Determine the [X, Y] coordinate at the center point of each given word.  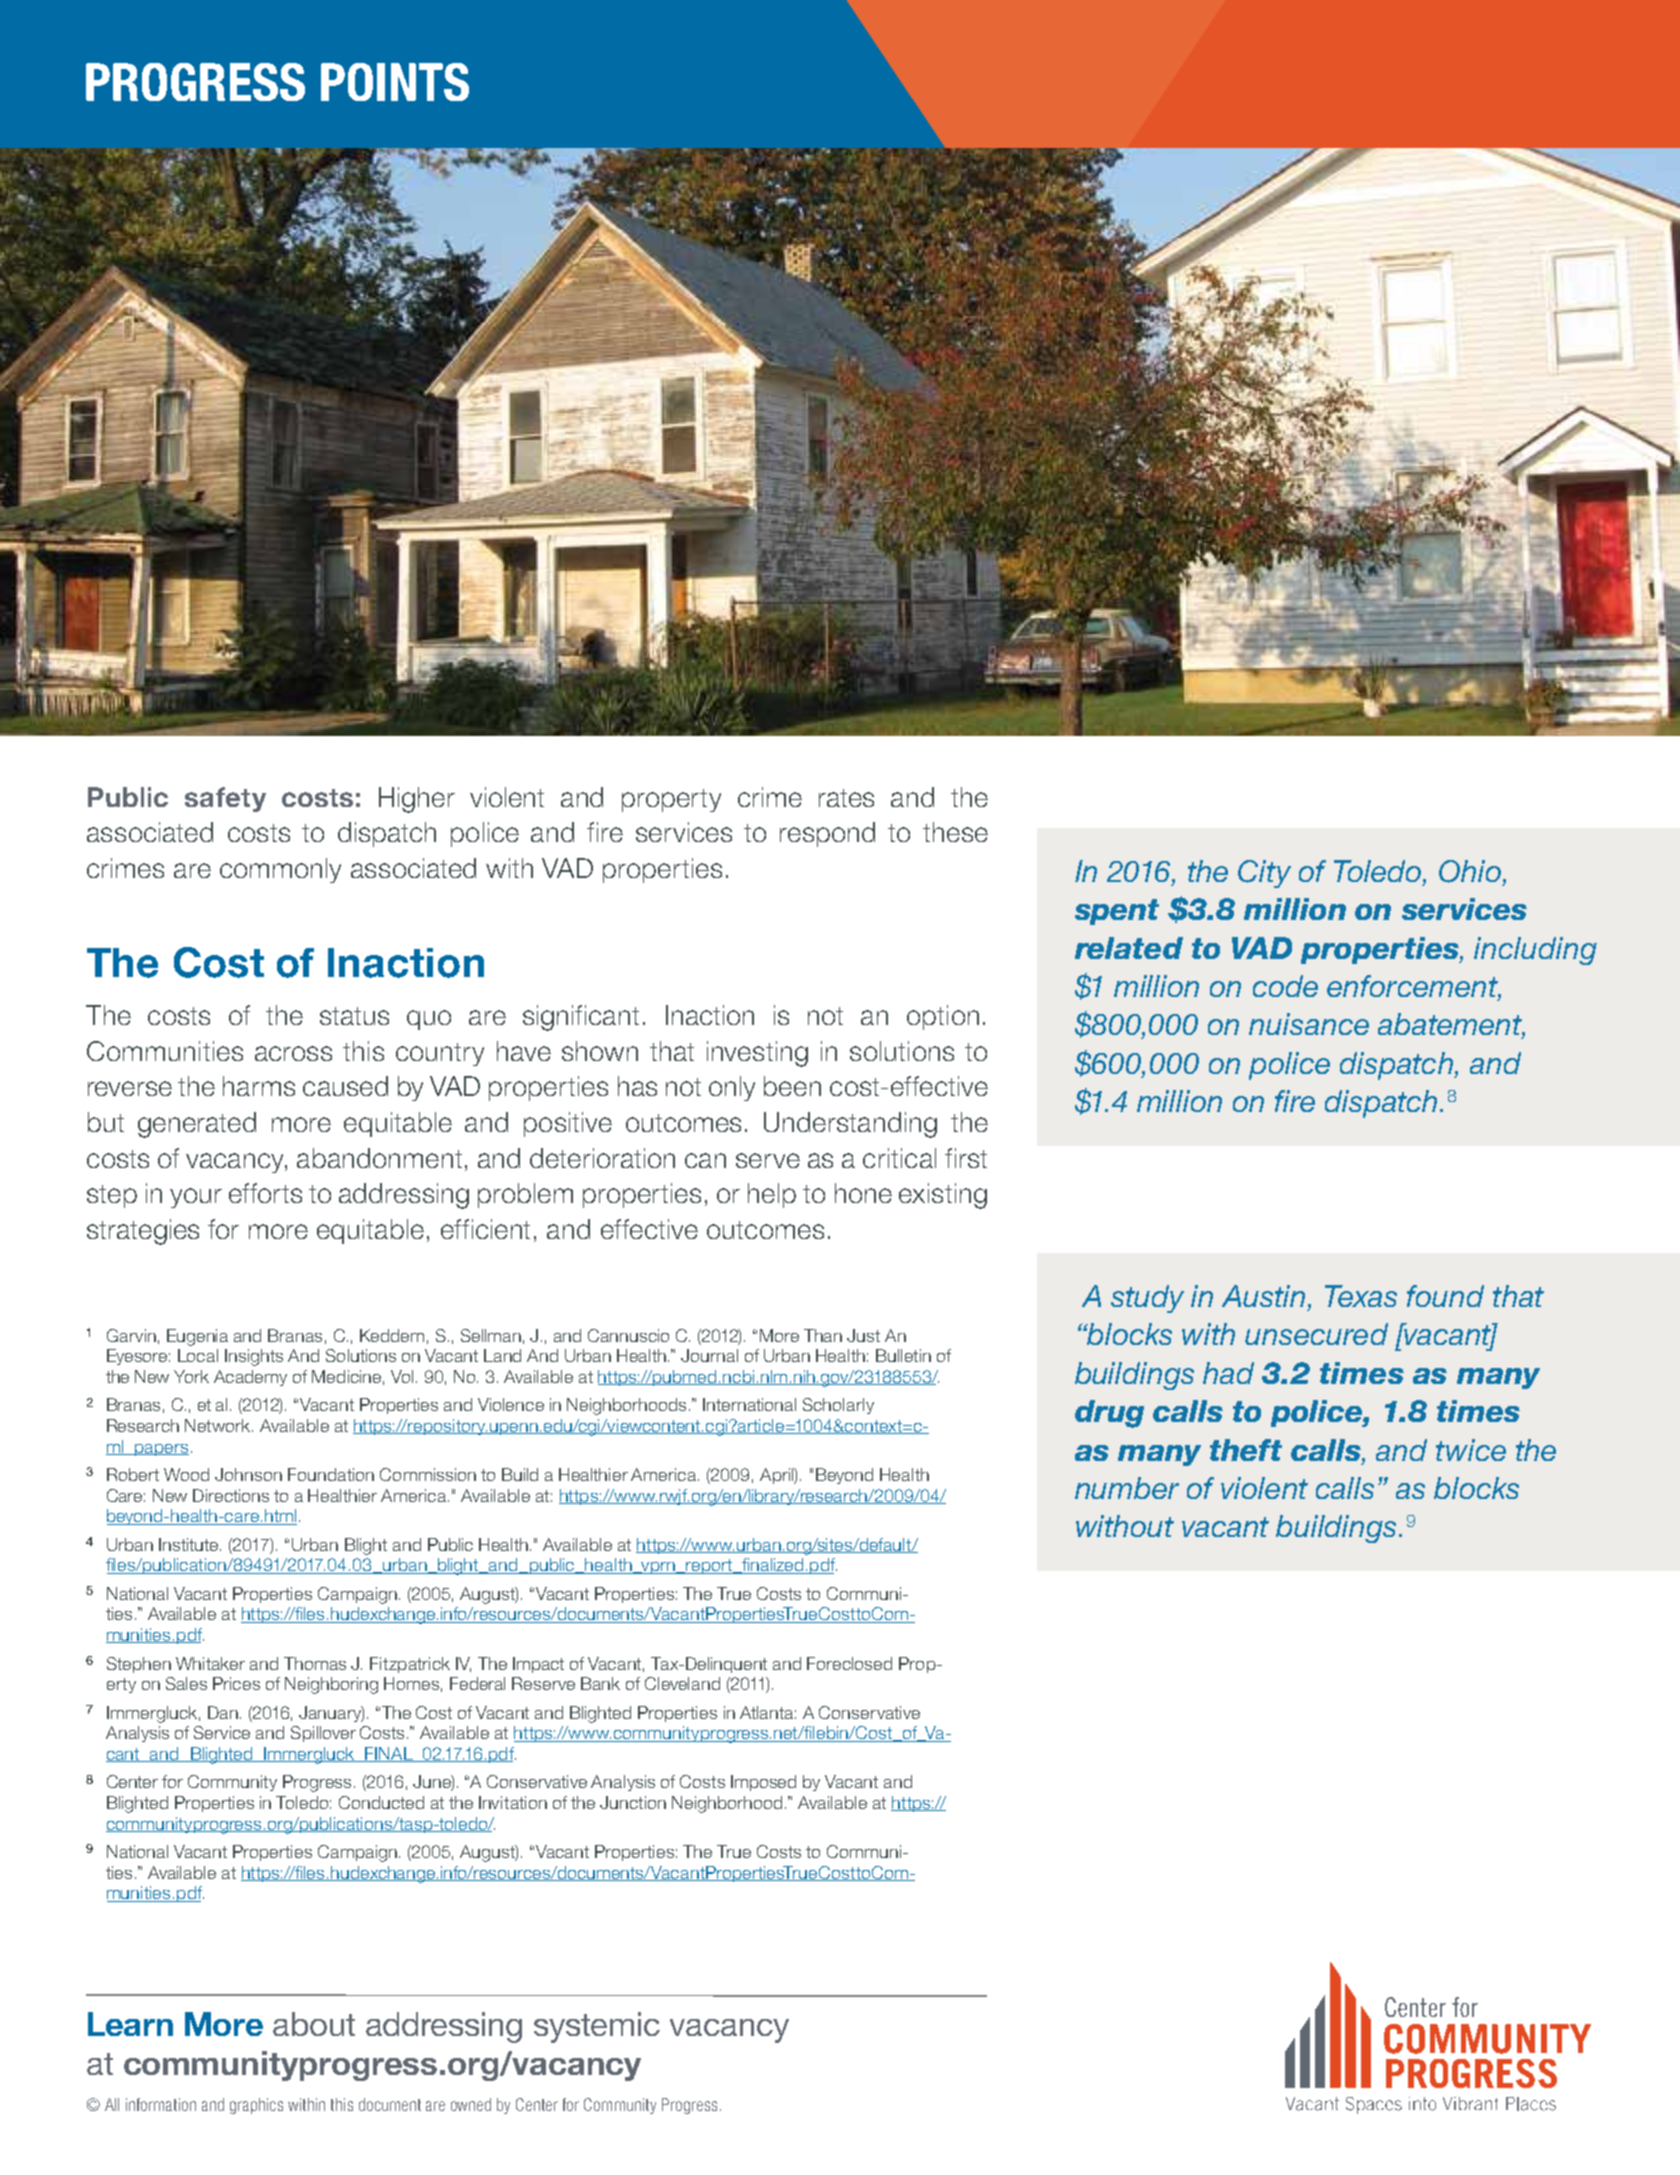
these [955, 832]
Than [823, 1335]
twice [1471, 1450]
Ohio [1470, 871]
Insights [254, 1357]
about [314, 2024]
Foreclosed [849, 1663]
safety [225, 799]
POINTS [395, 82]
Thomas [315, 1663]
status [354, 1016]
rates [846, 798]
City [1264, 874]
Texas [1361, 1296]
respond [827, 834]
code [1285, 986]
